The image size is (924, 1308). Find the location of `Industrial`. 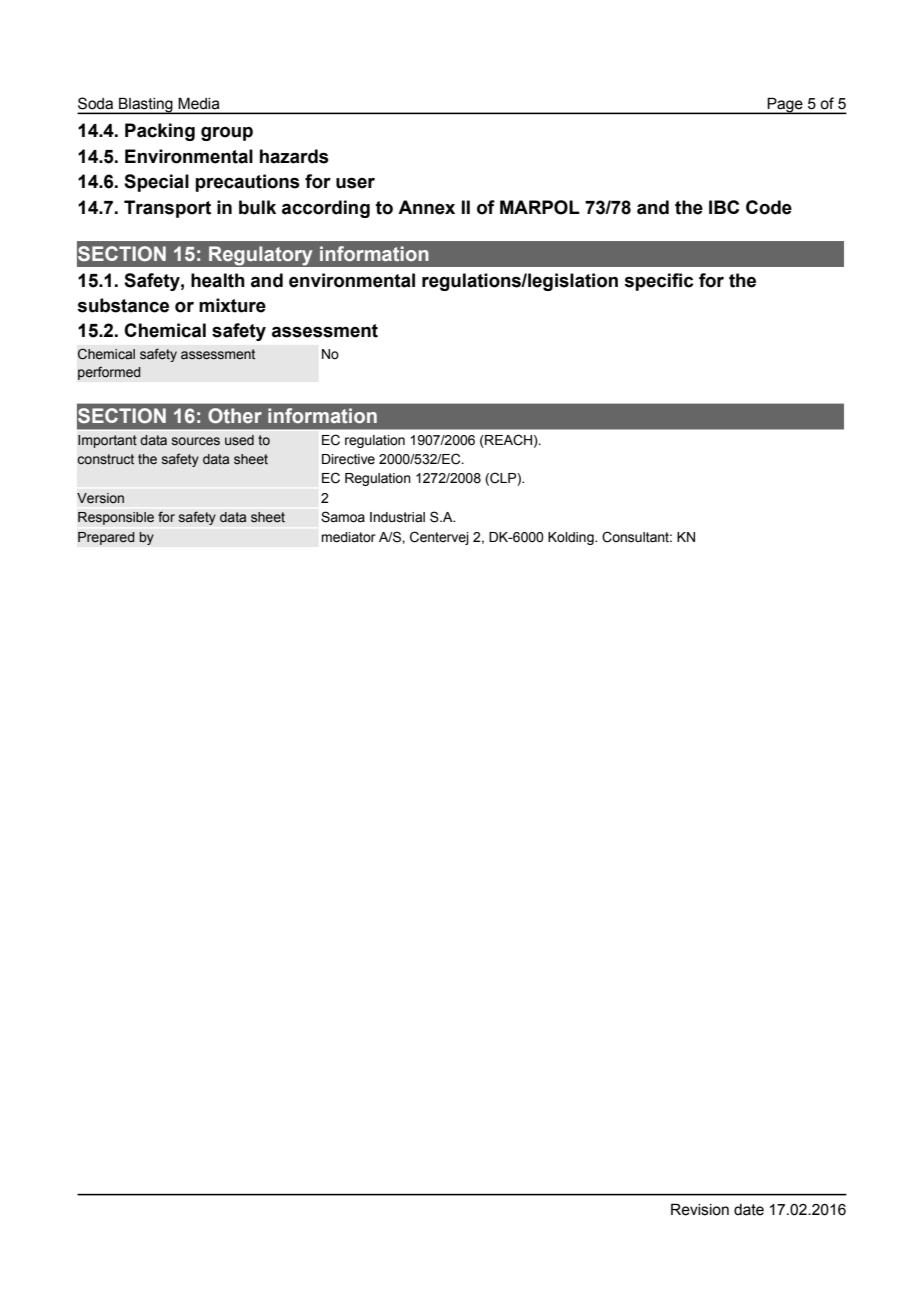

Industrial is located at coordinates (397, 517).
